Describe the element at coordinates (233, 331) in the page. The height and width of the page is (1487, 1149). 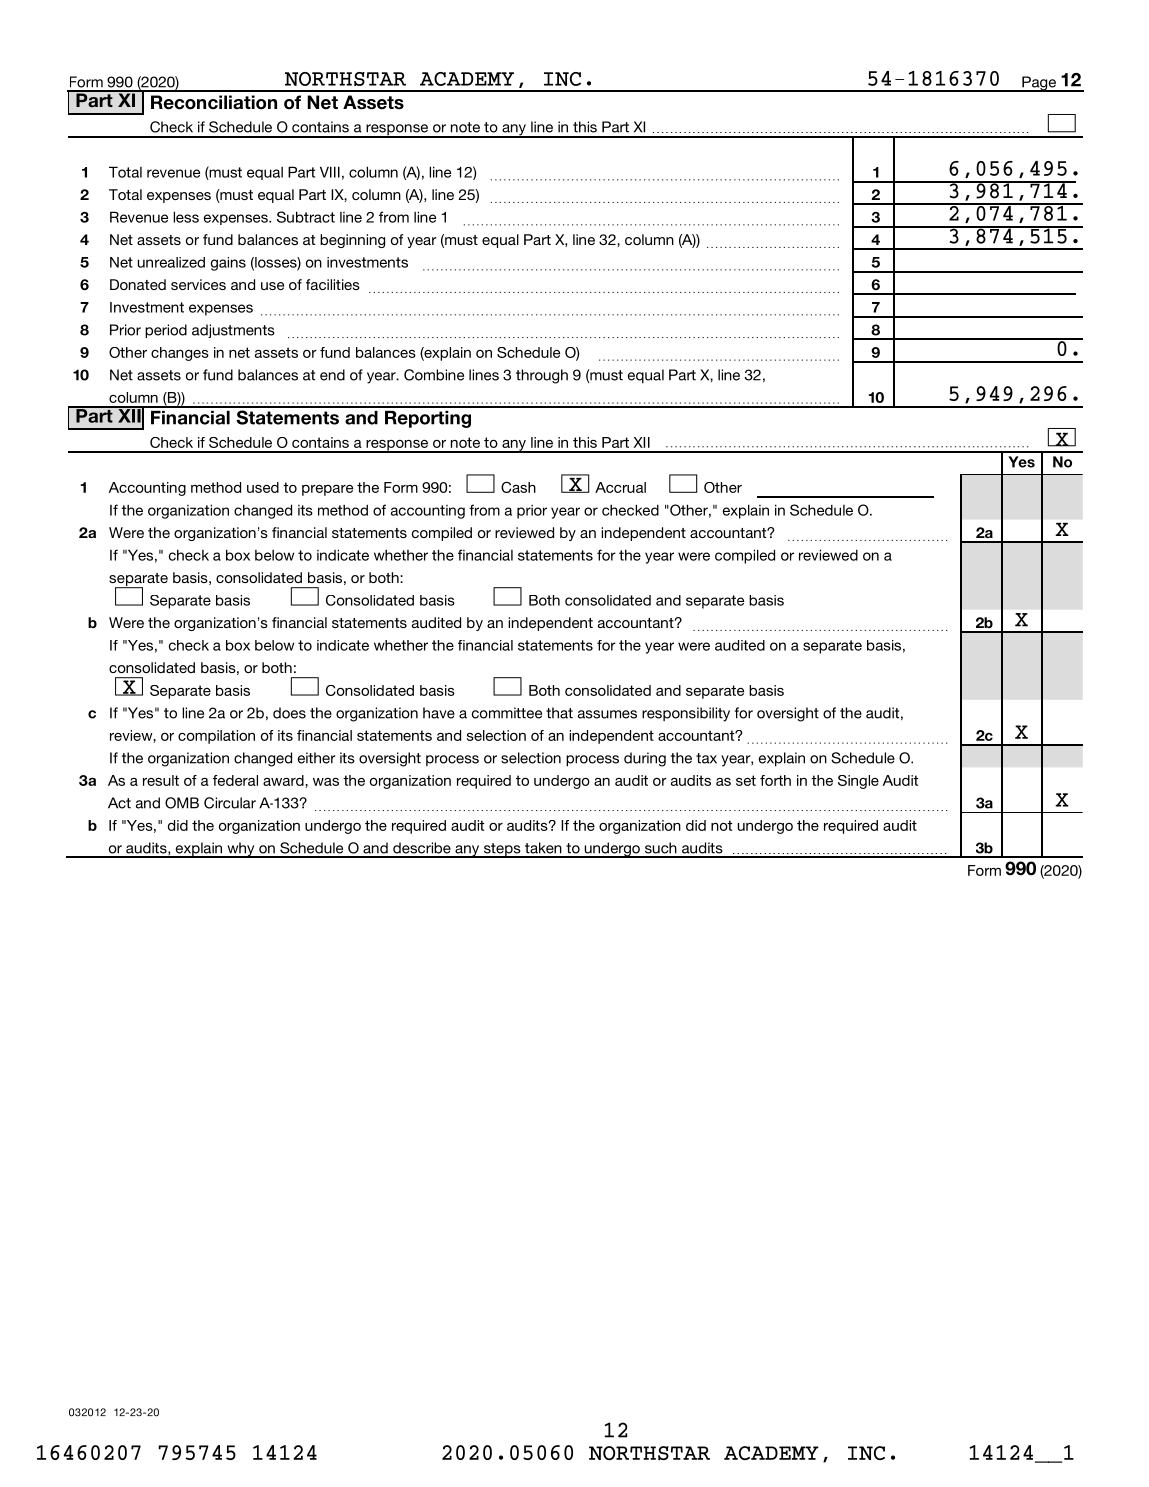
I see `adjustments` at that location.
